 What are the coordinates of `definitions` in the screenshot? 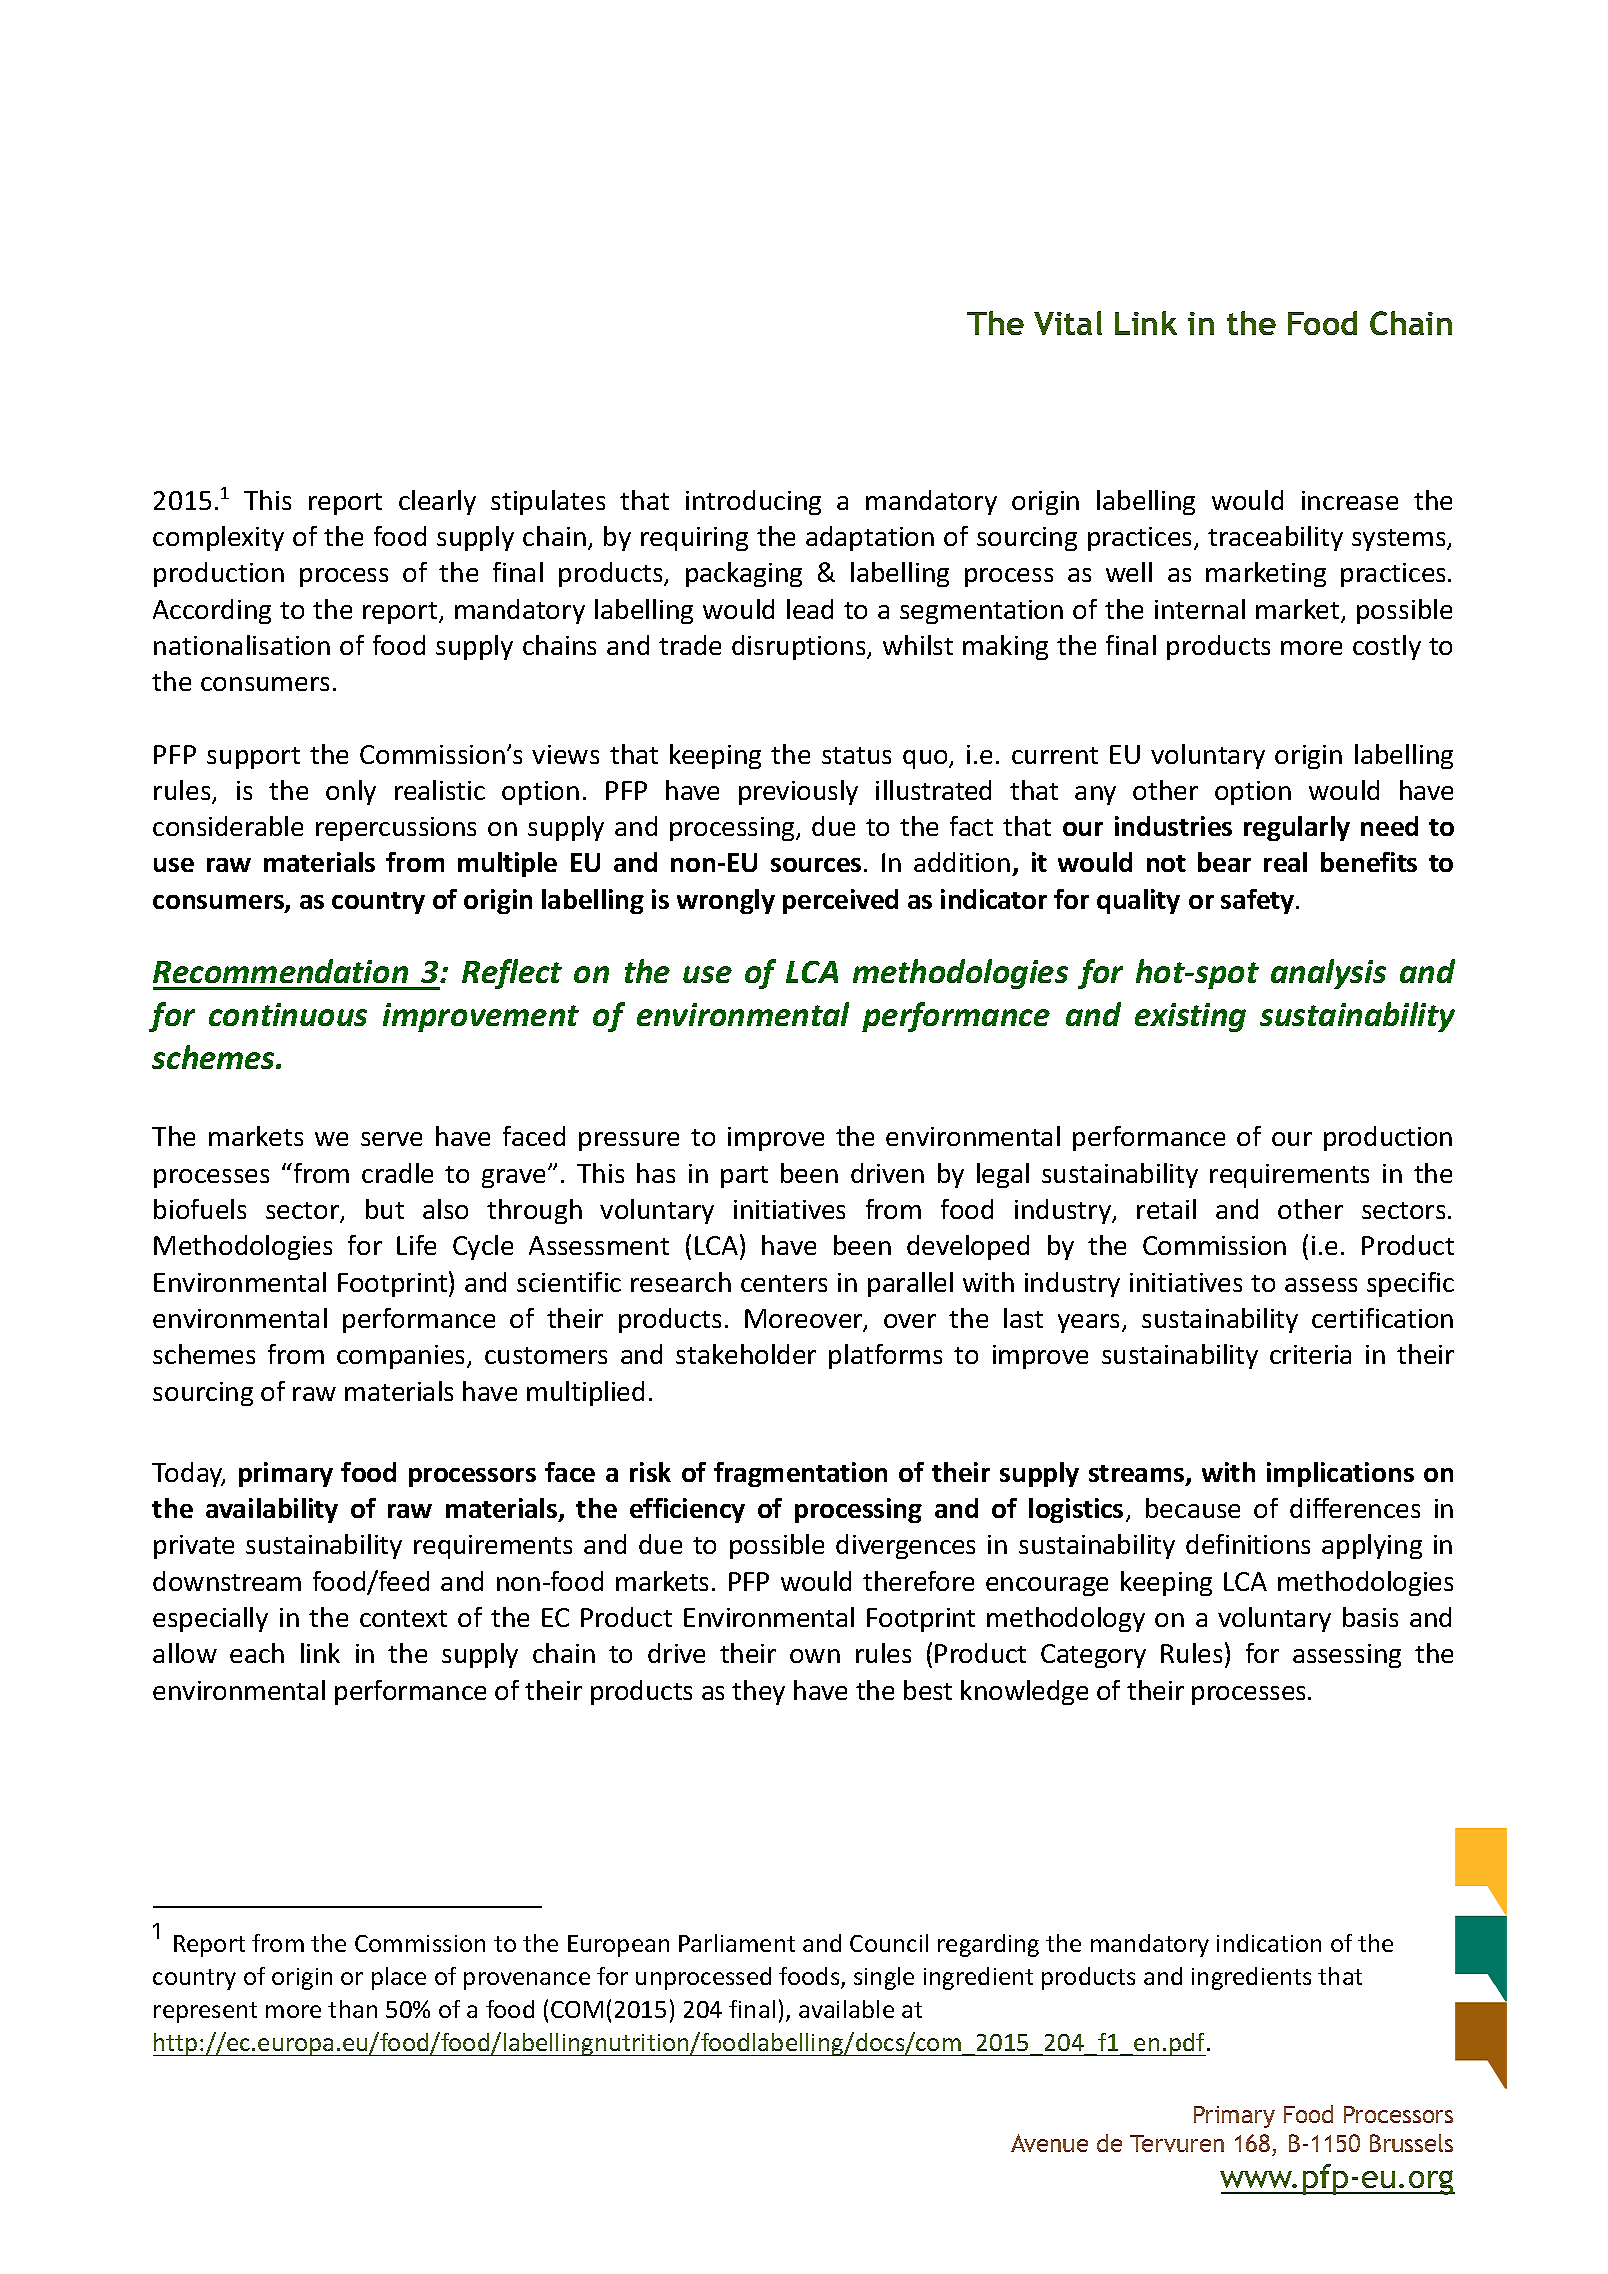 It's located at (1248, 1544).
